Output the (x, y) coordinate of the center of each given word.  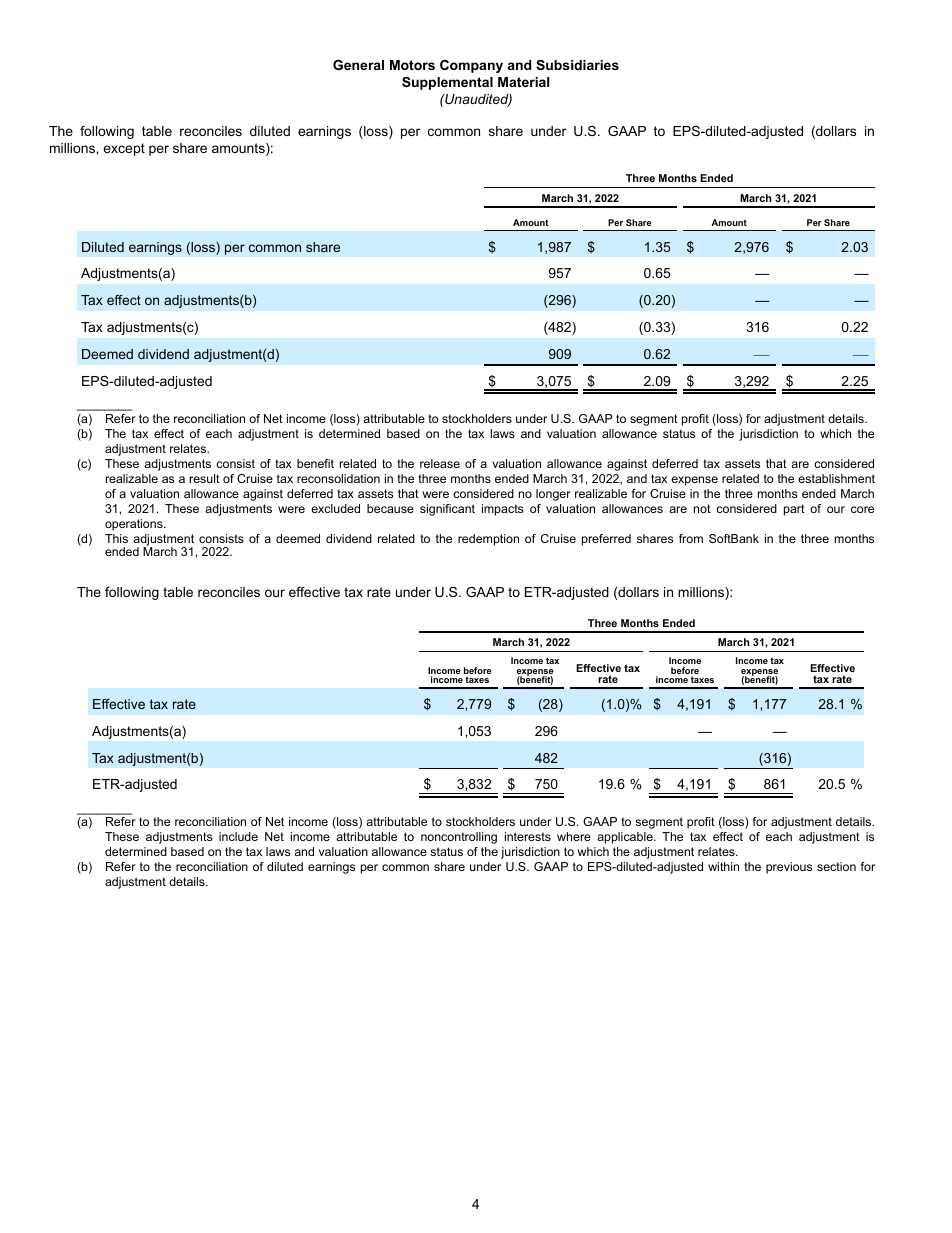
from (691, 538)
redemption (488, 540)
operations (135, 525)
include (238, 836)
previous (789, 868)
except (124, 149)
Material (523, 82)
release (440, 463)
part (794, 510)
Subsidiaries (577, 65)
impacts (502, 510)
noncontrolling (459, 838)
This (116, 538)
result (205, 478)
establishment (836, 478)
